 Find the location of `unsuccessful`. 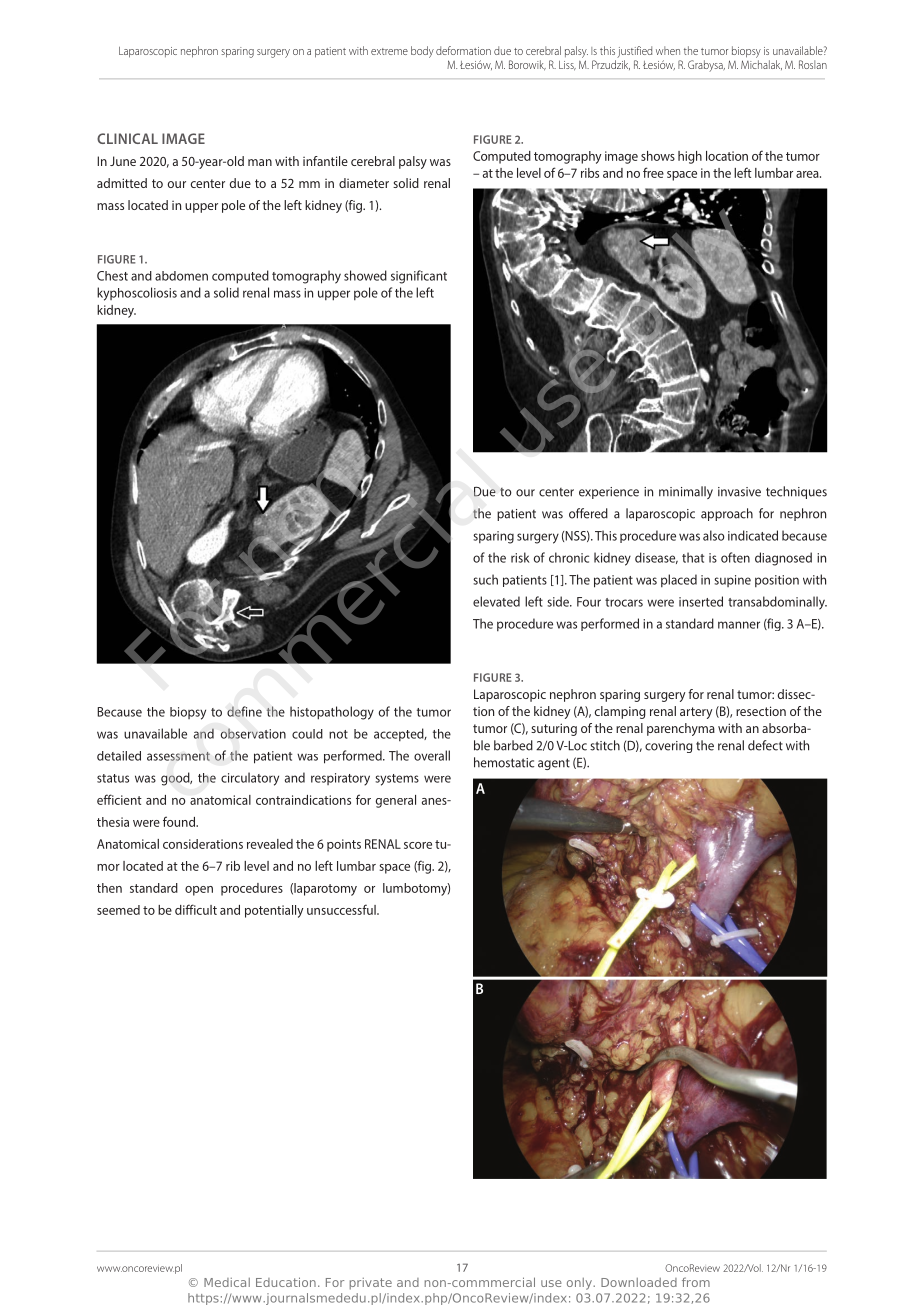

unsuccessful is located at coordinates (342, 909).
